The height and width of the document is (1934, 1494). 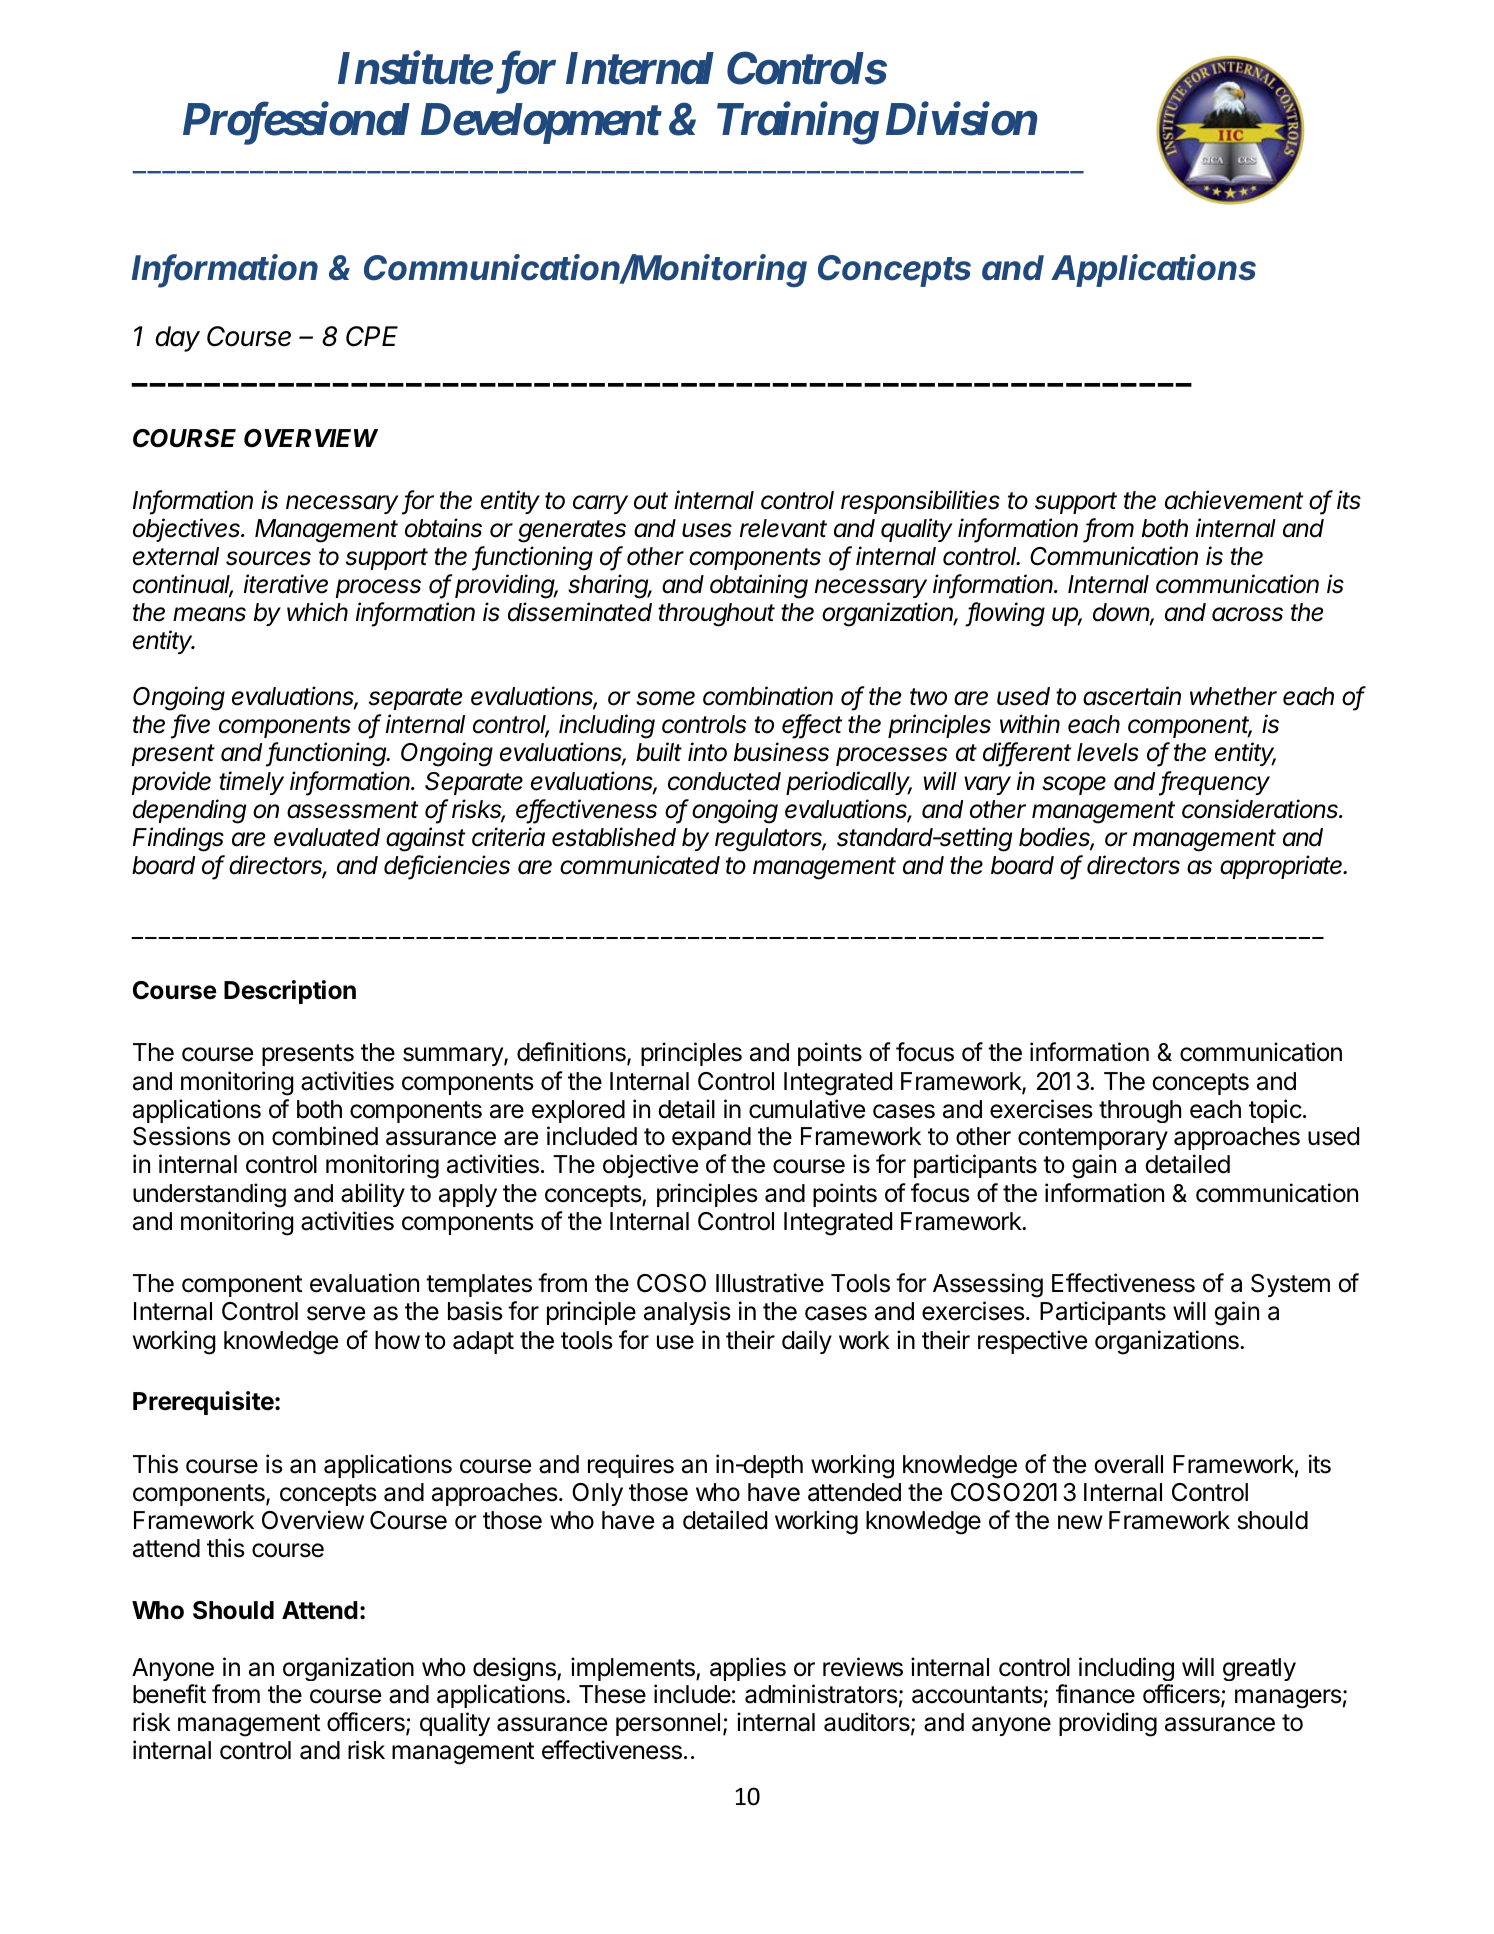 What do you see at coordinates (296, 123) in the document?
I see `Professional` at bounding box center [296, 123].
